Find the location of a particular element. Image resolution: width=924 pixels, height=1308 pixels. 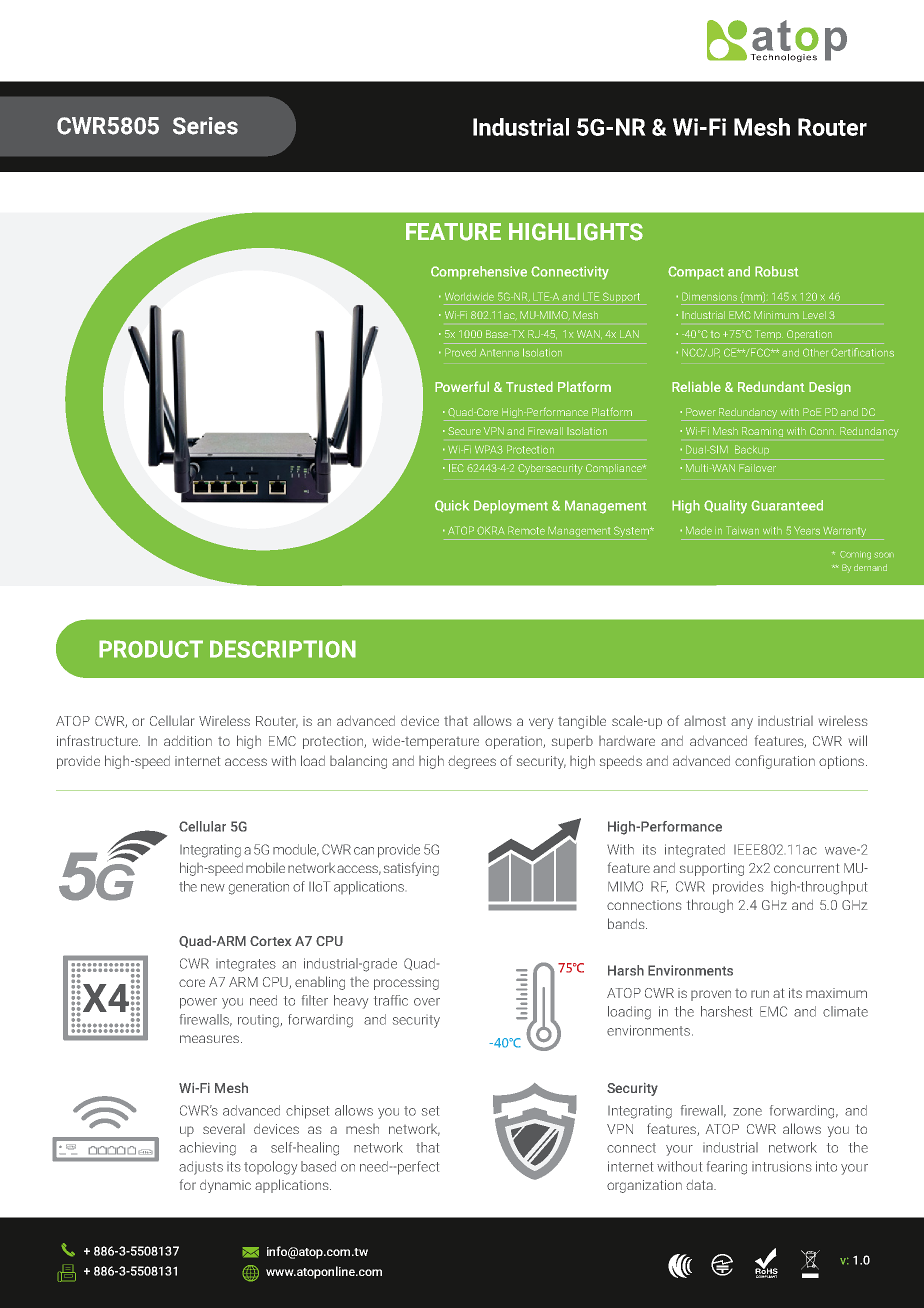

achieving is located at coordinates (207, 1149).
